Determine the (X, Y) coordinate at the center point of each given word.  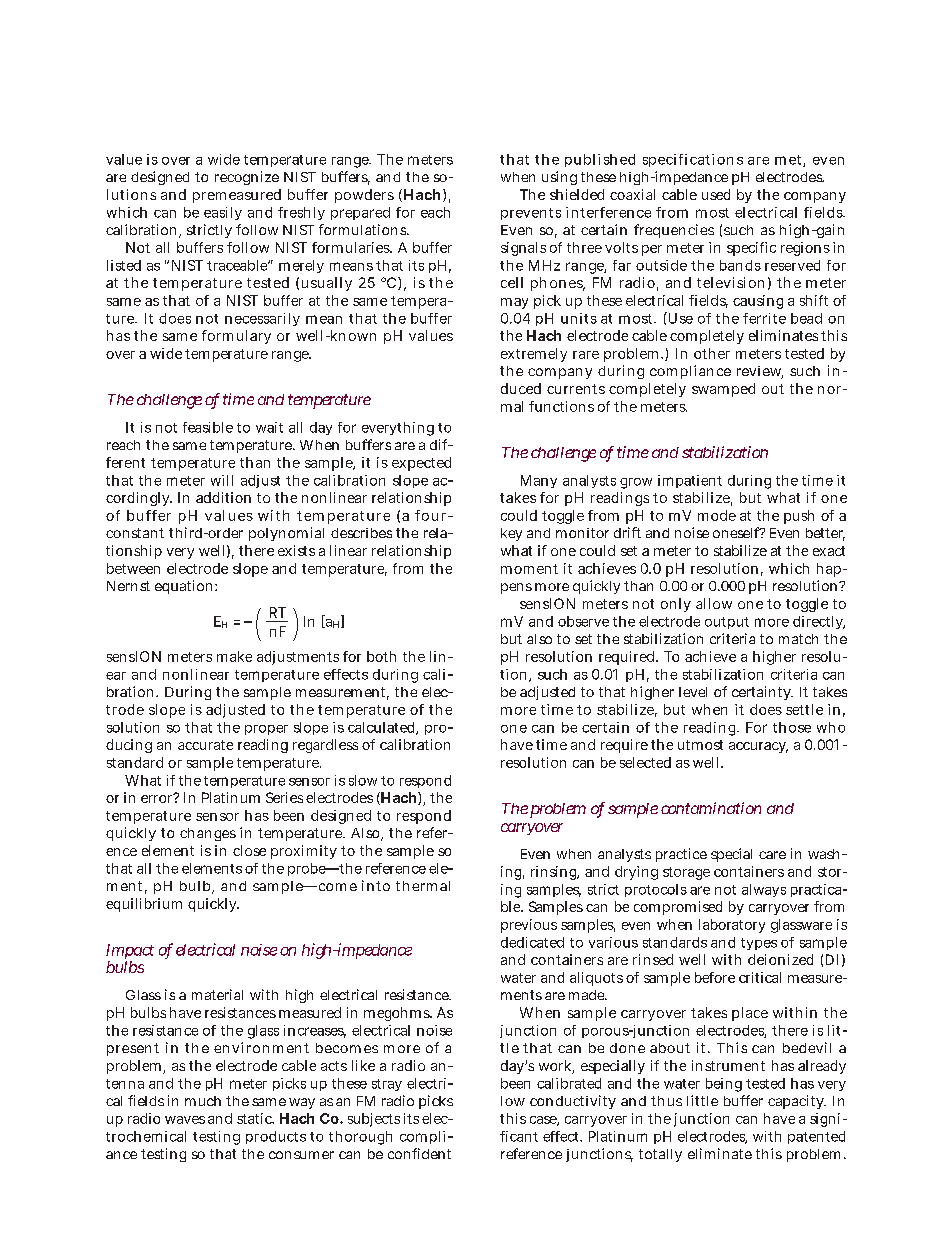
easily (223, 213)
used (716, 194)
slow (363, 780)
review (760, 372)
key (511, 534)
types (759, 944)
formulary (236, 337)
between (133, 568)
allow (714, 603)
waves (185, 1120)
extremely (534, 355)
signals (523, 249)
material (217, 994)
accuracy (758, 747)
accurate (205, 745)
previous (529, 926)
